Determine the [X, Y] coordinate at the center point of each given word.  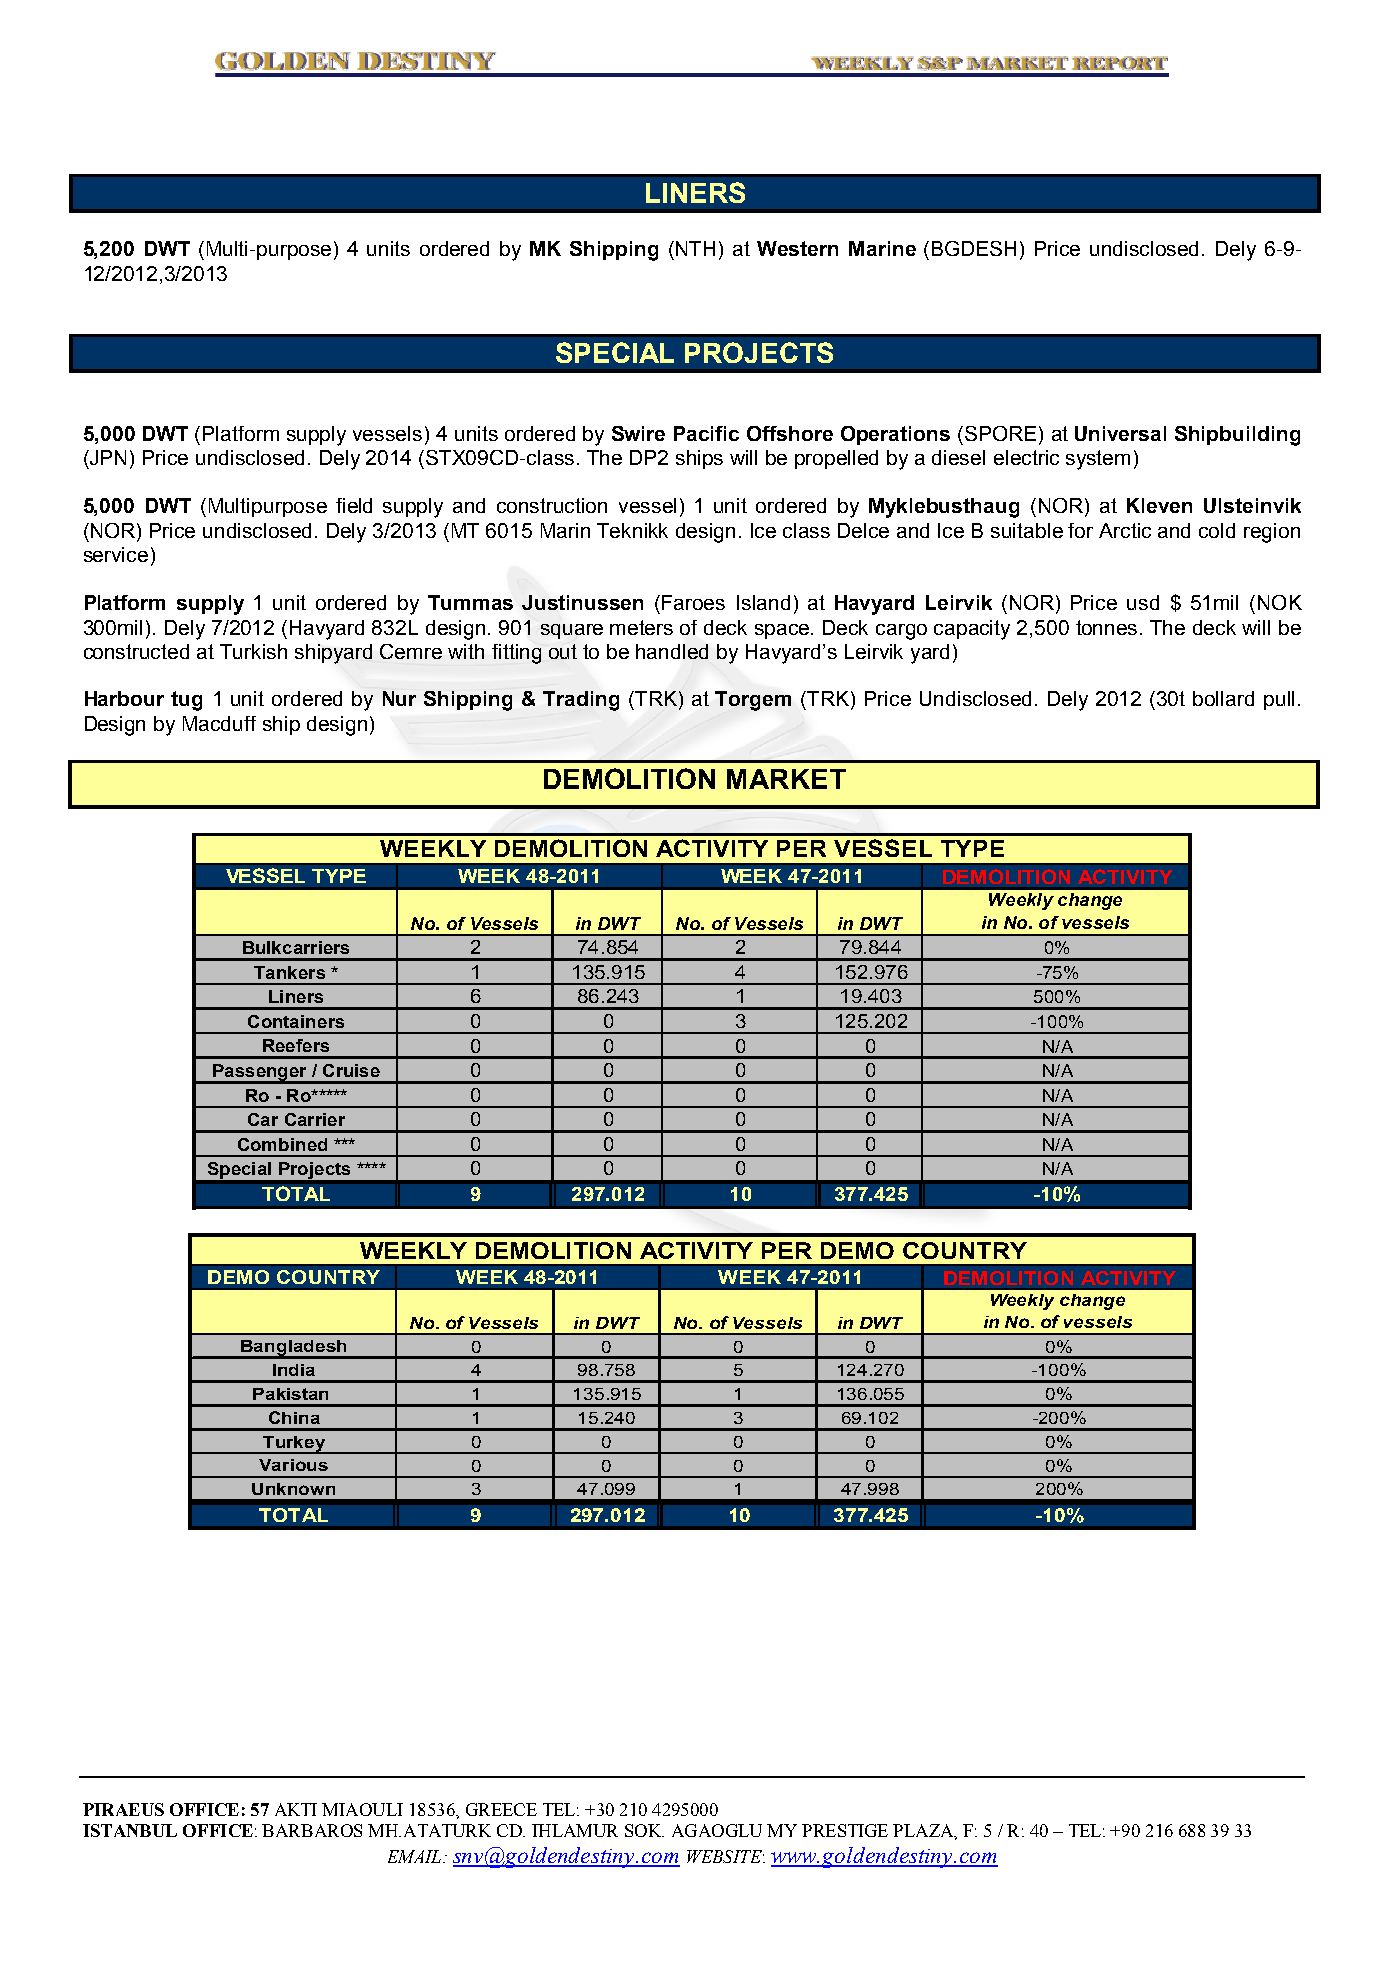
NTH [695, 248]
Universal [1120, 433]
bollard [1223, 698]
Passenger [260, 1073]
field [354, 505]
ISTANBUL [130, 1830]
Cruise [351, 1070]
